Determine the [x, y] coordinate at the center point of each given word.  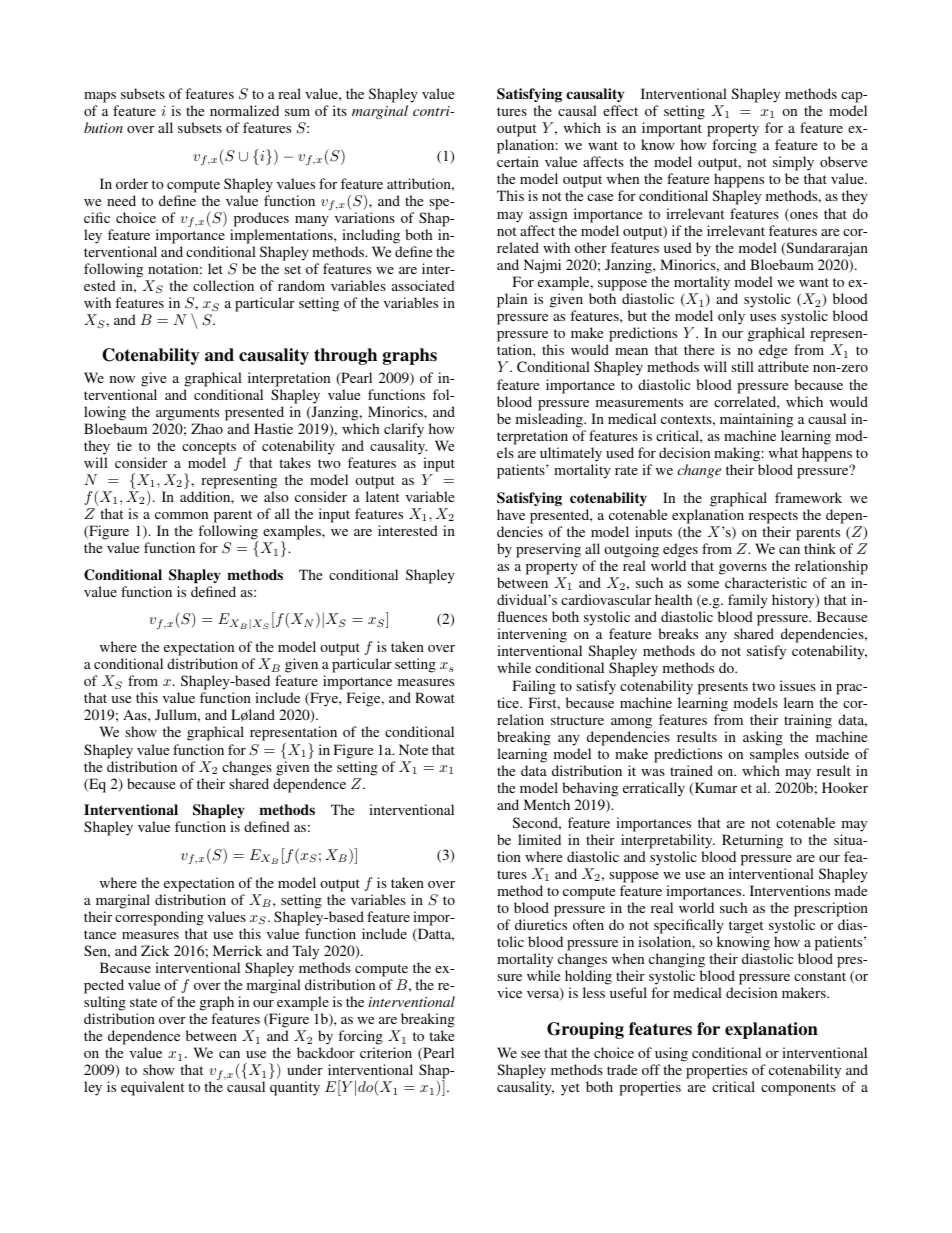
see [530, 1054]
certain [518, 161]
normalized [244, 110]
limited [539, 839]
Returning [752, 841]
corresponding [159, 918]
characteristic [766, 582]
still [742, 366]
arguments [187, 414]
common [181, 515]
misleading [550, 420]
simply [793, 165]
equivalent [152, 1088]
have [511, 514]
